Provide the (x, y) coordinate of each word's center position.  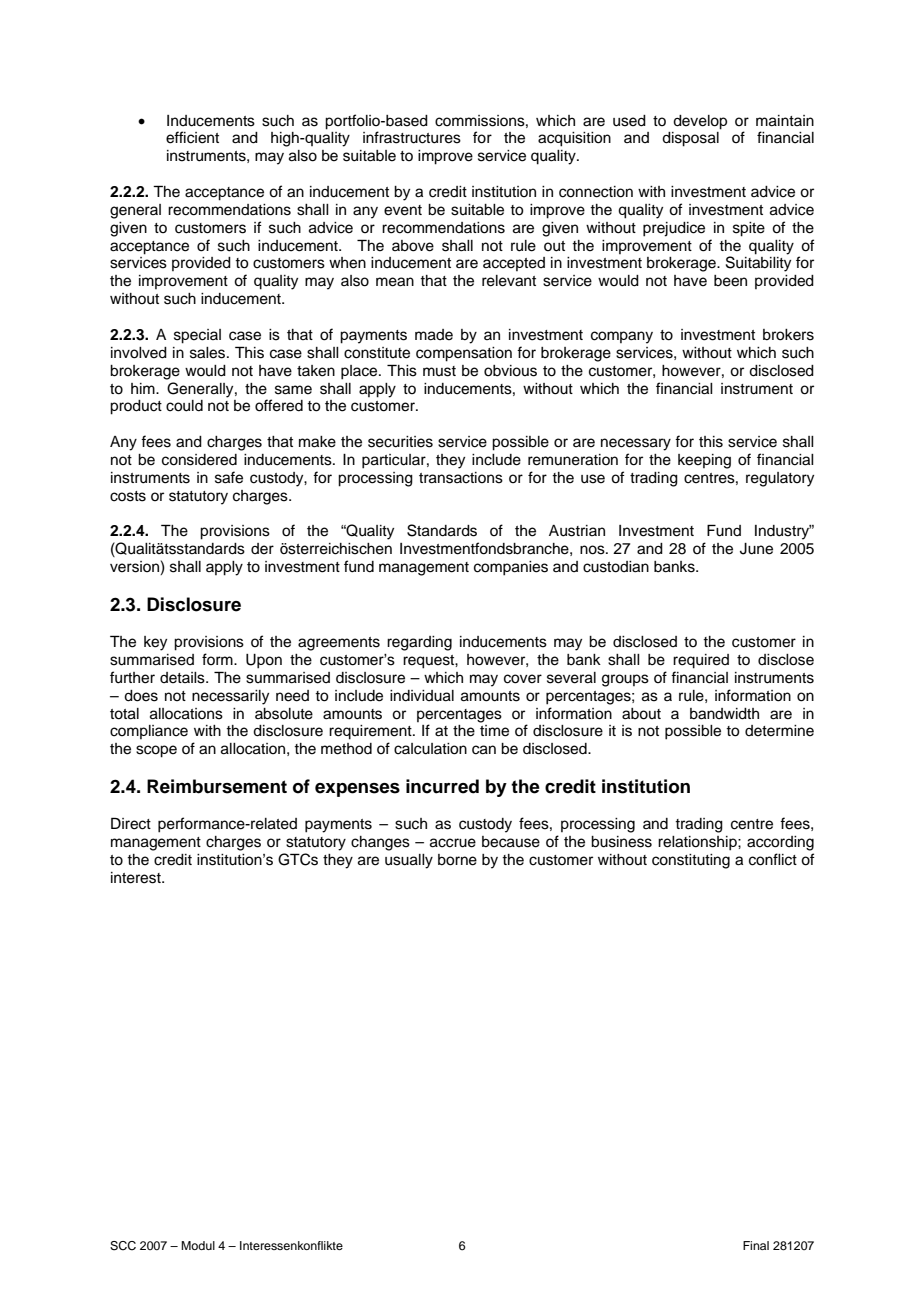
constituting (691, 861)
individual (422, 696)
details (183, 678)
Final (756, 1245)
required (701, 661)
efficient (192, 137)
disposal (690, 139)
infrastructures (412, 137)
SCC (123, 1246)
